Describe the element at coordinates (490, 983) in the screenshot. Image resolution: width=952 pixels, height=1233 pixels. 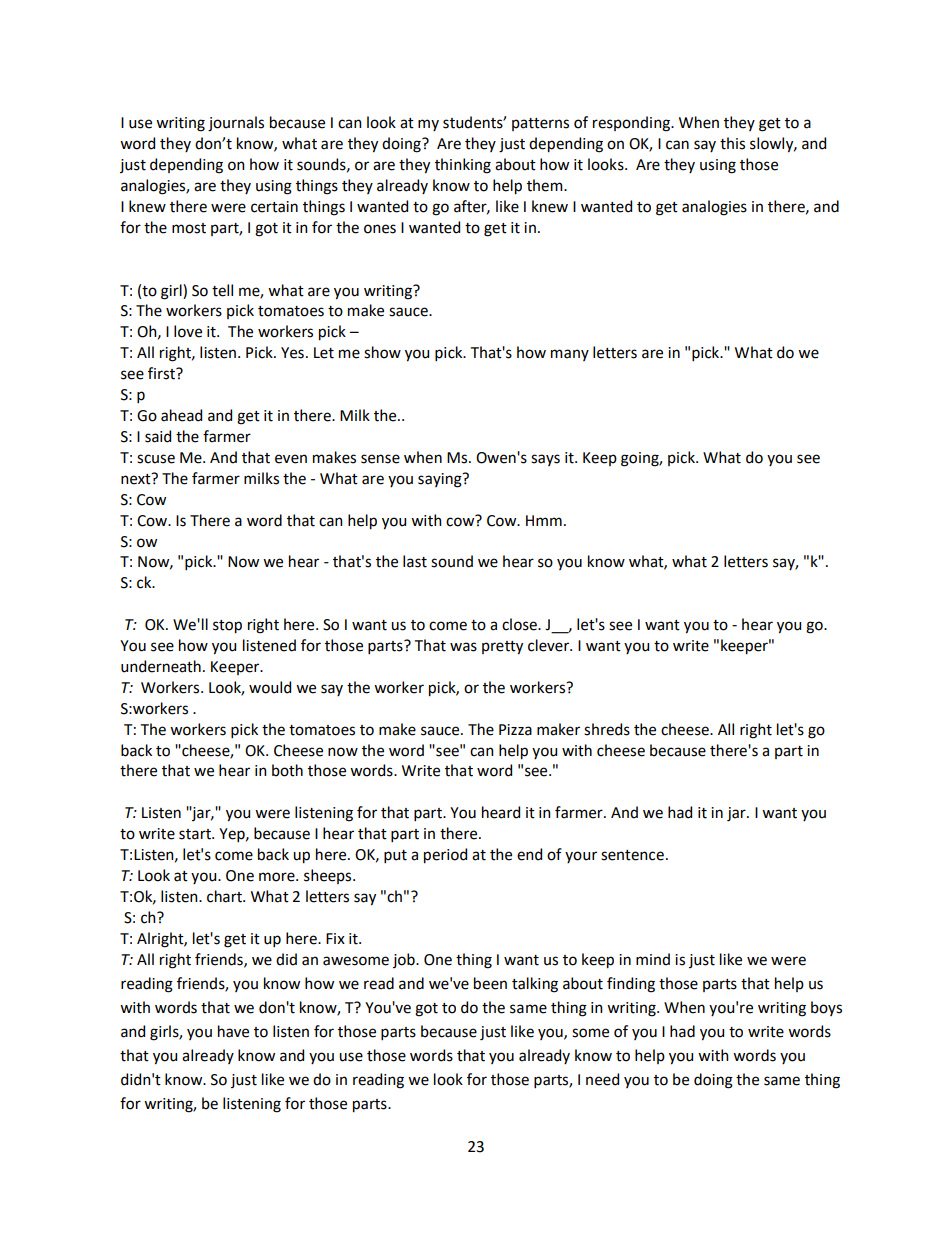
I see `been` at that location.
